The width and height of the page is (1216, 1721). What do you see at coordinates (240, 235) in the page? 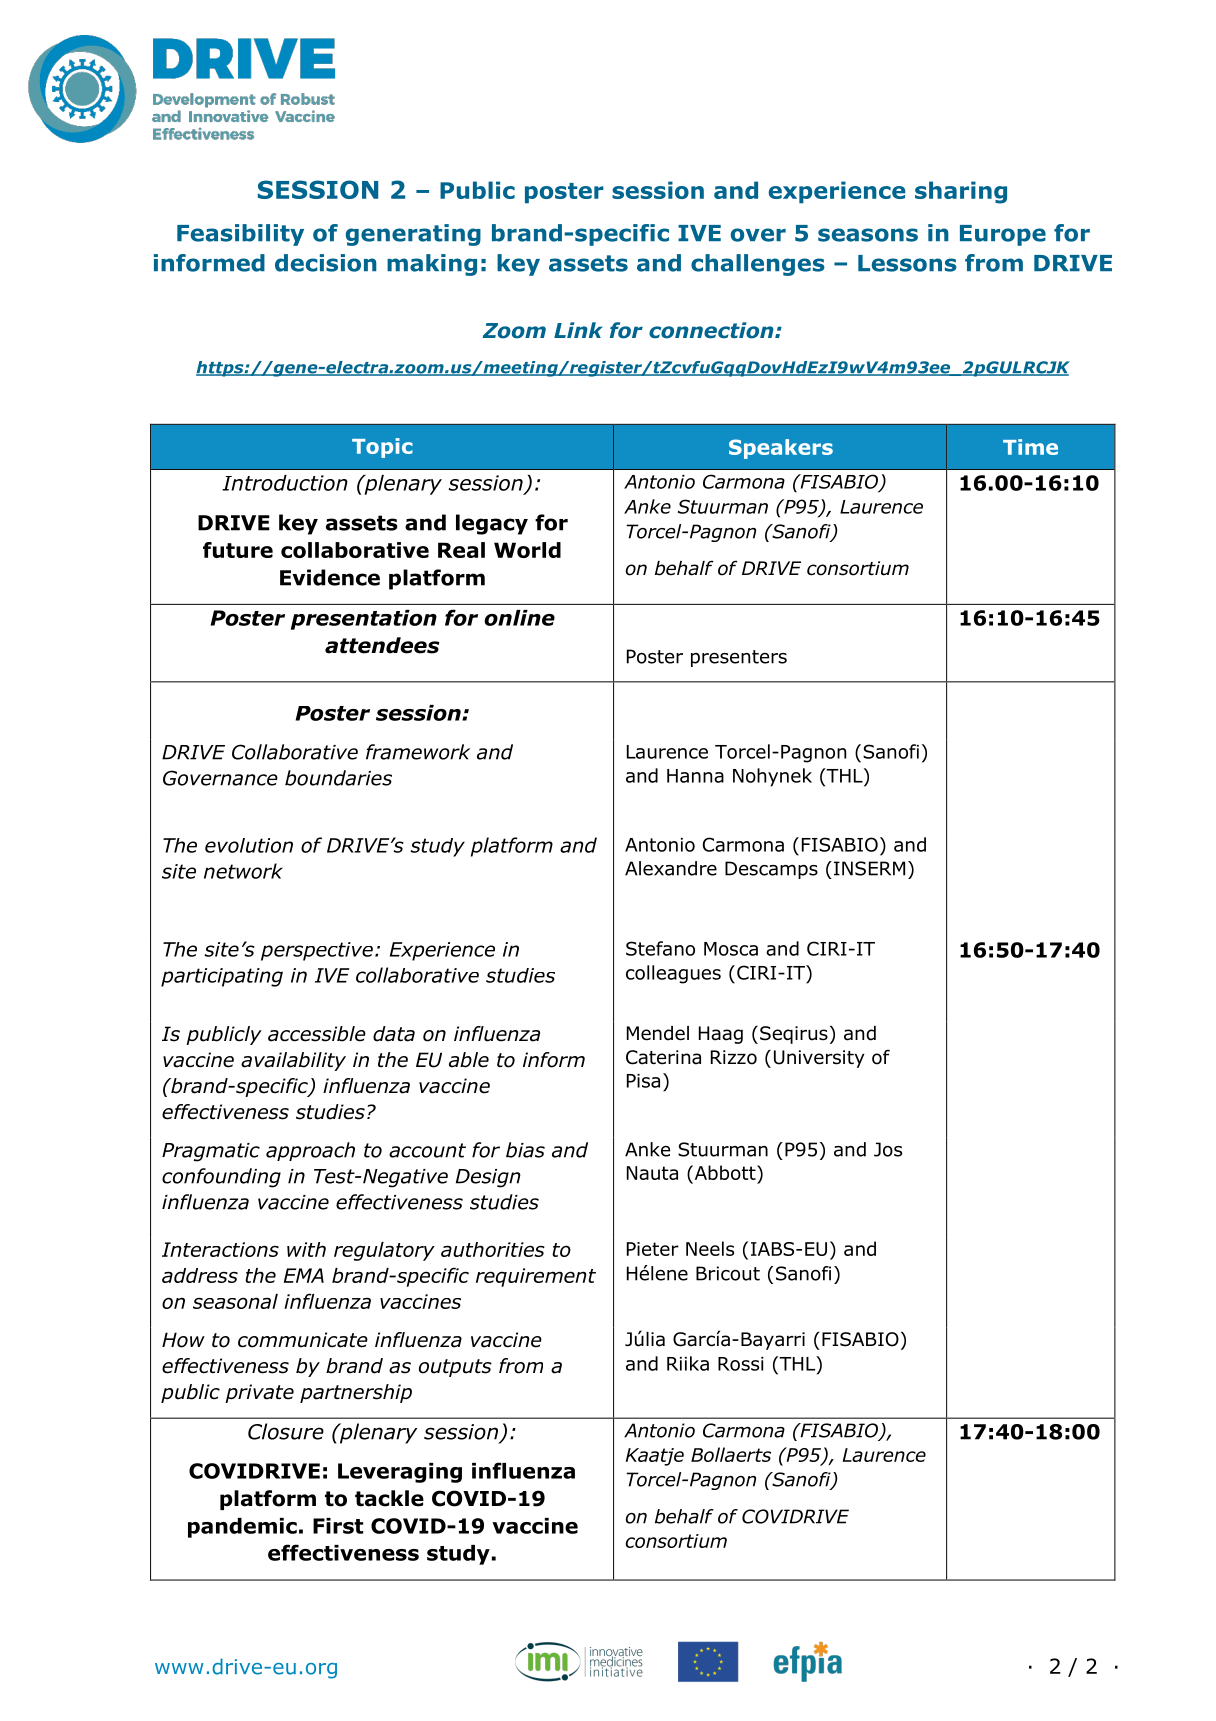
I see `Feasibility` at bounding box center [240, 235].
